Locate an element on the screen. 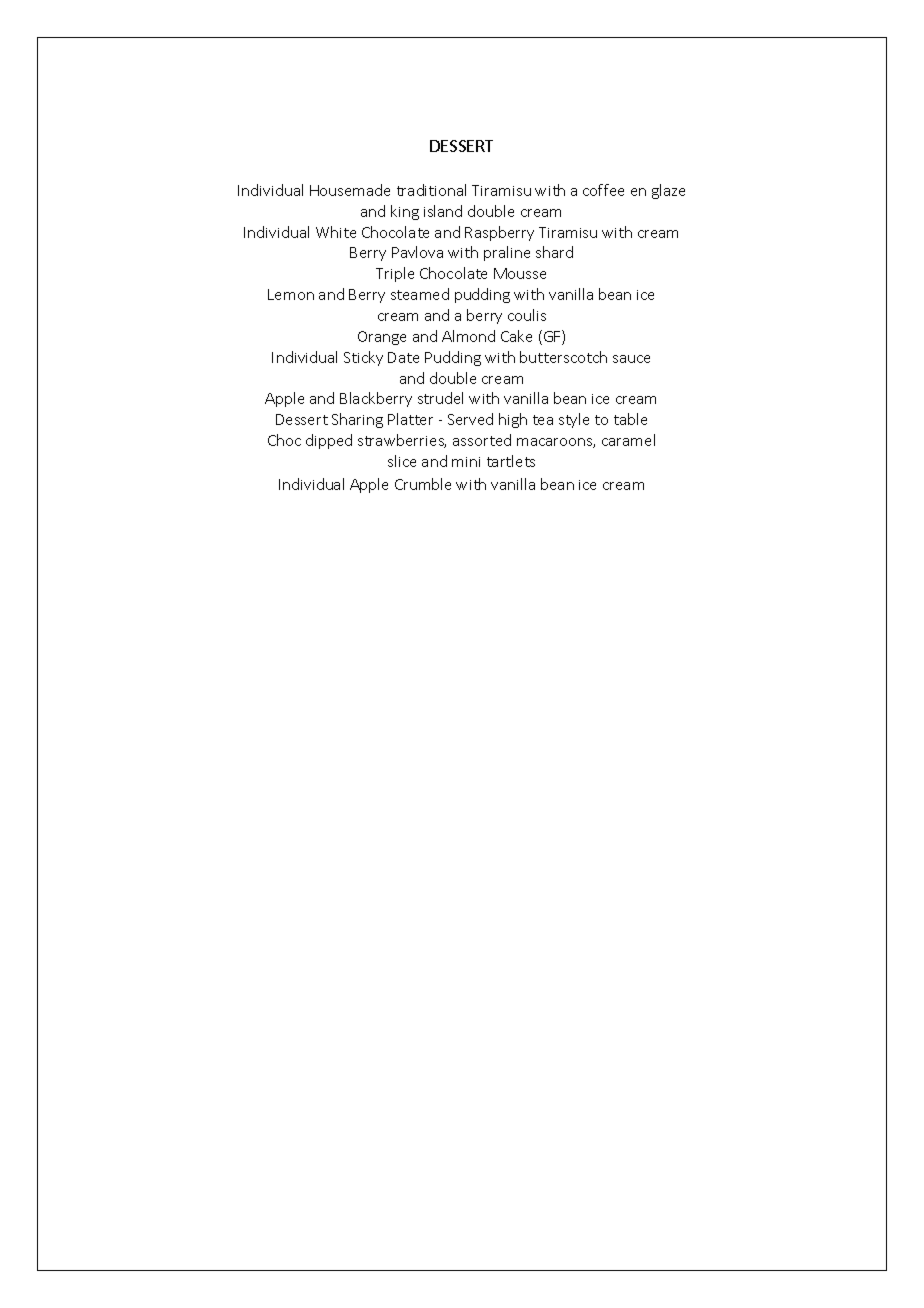 This screenshot has height=1308, width=924. sauce is located at coordinates (631, 359).
